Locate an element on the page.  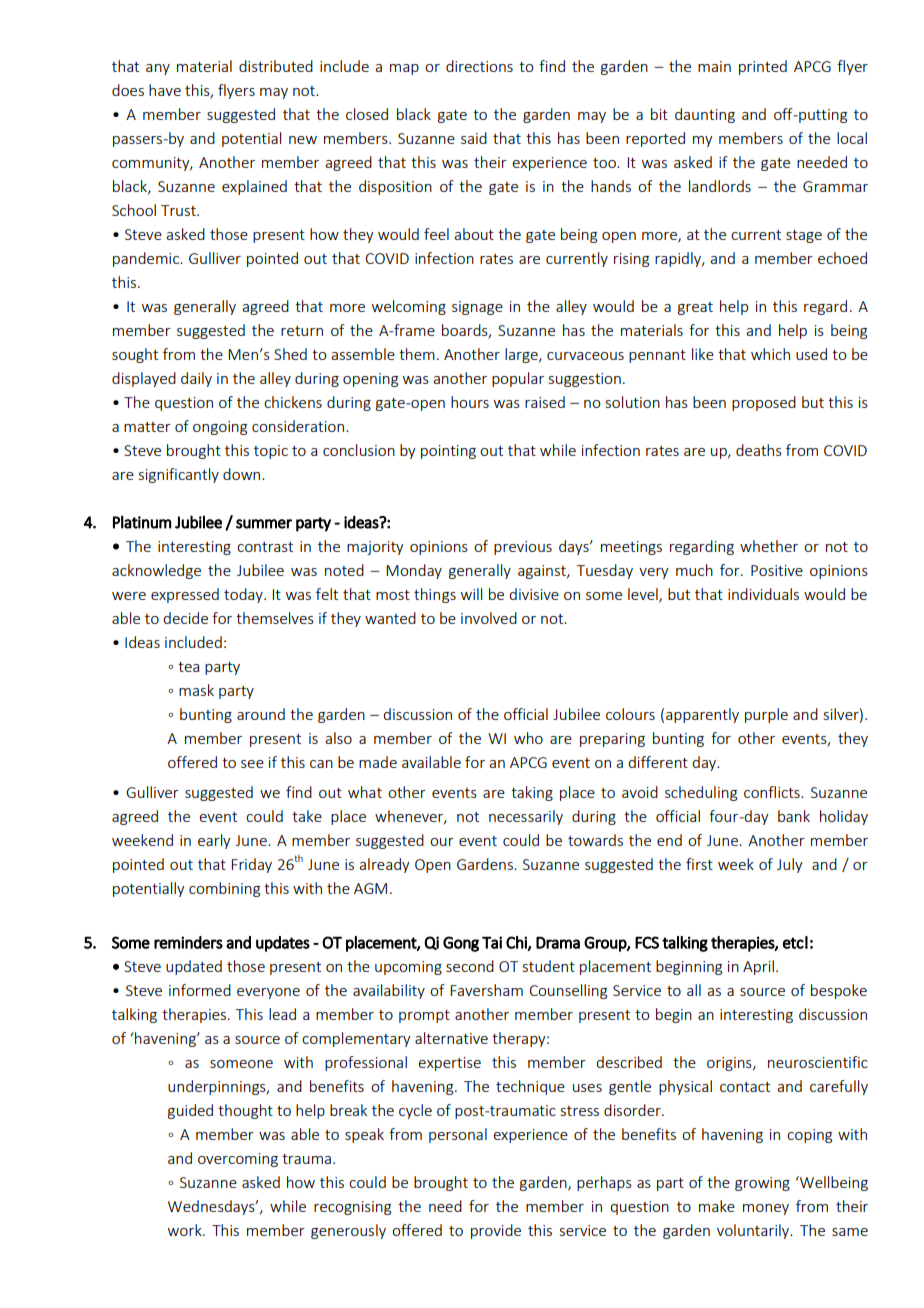
which is located at coordinates (770, 354).
